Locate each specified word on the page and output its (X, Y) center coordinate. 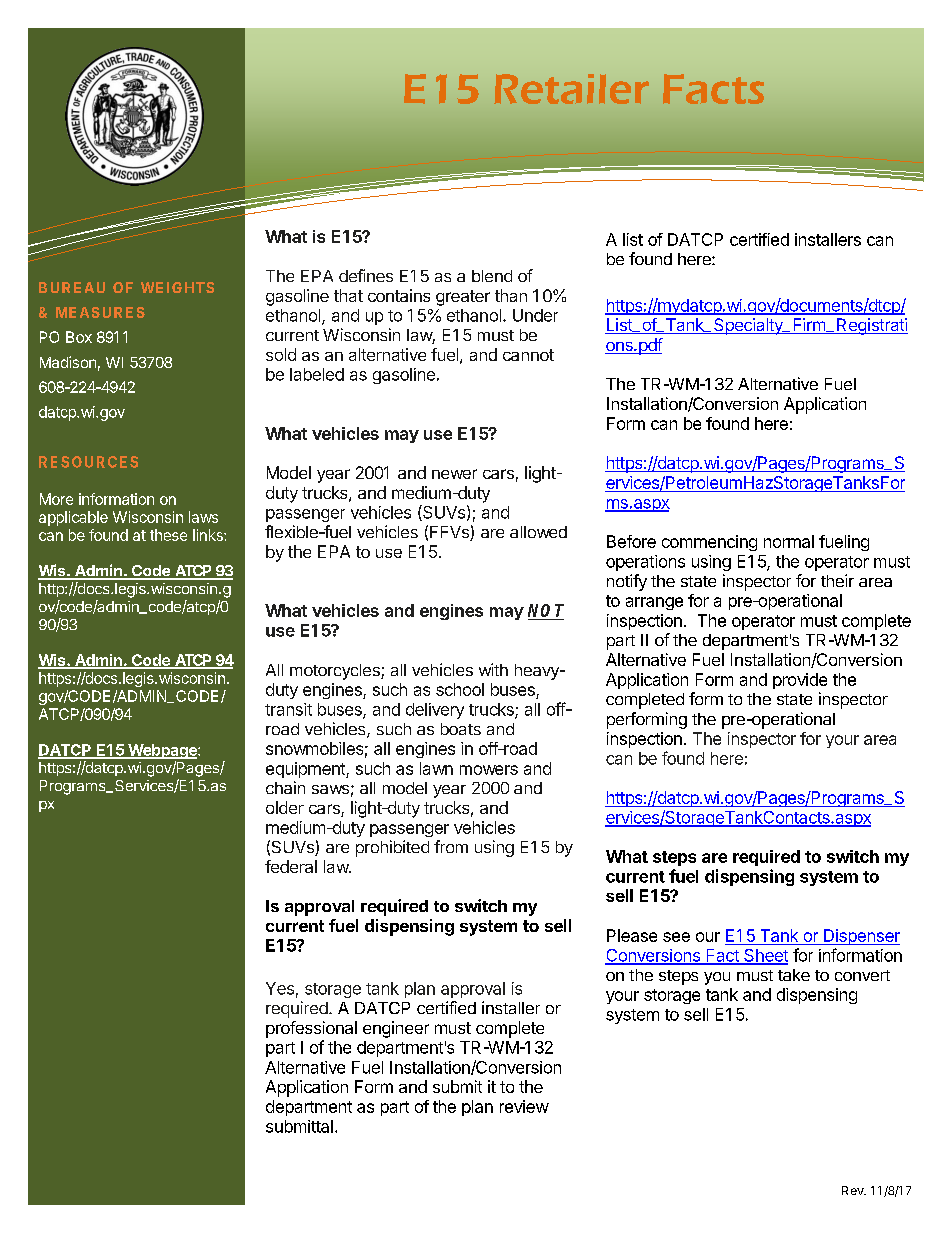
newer (454, 474)
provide (800, 681)
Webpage (162, 751)
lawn (436, 768)
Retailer (571, 89)
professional (311, 1029)
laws (203, 517)
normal (789, 541)
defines (366, 275)
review (524, 1106)
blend (492, 276)
